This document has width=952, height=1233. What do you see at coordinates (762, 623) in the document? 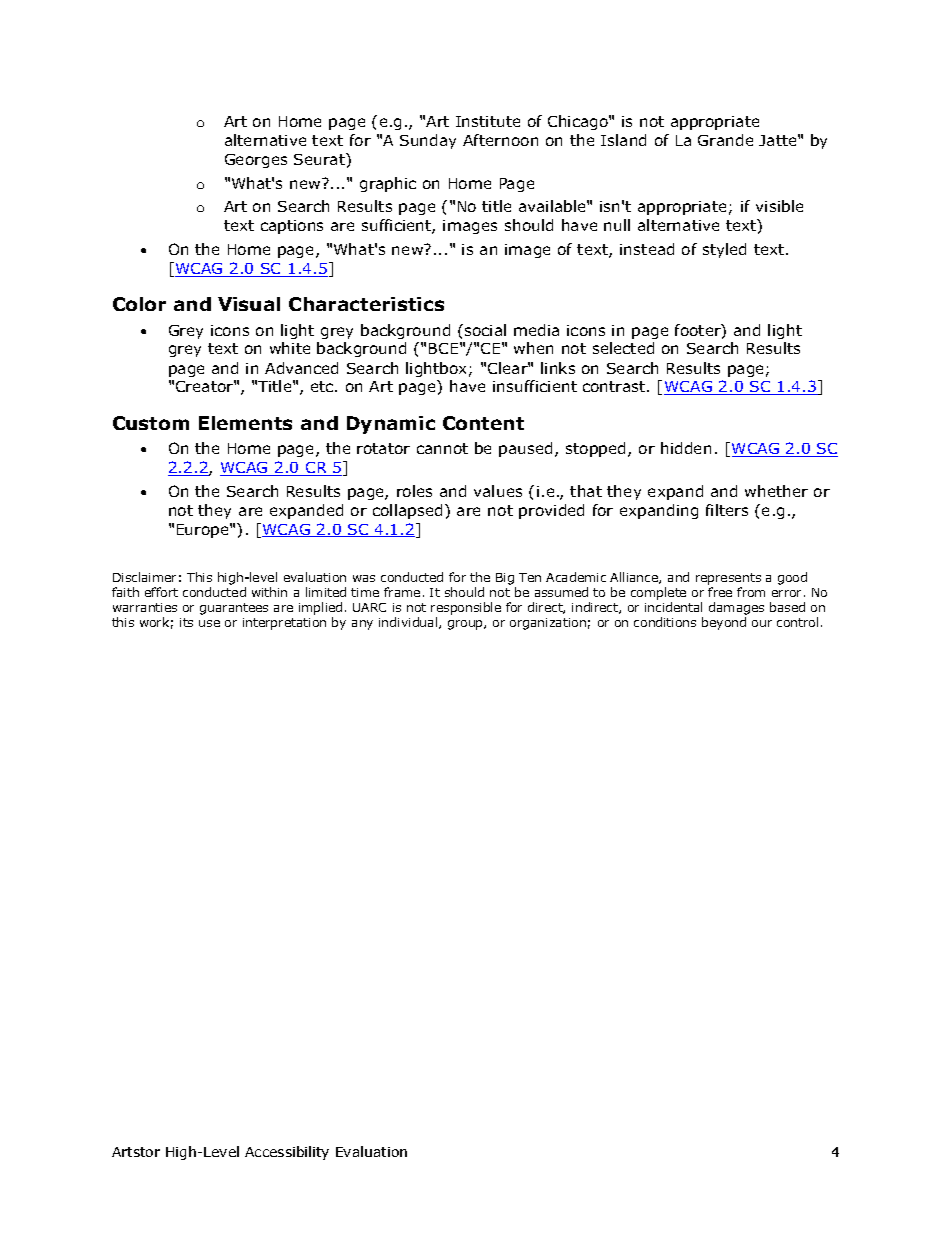
I see `our` at bounding box center [762, 623].
